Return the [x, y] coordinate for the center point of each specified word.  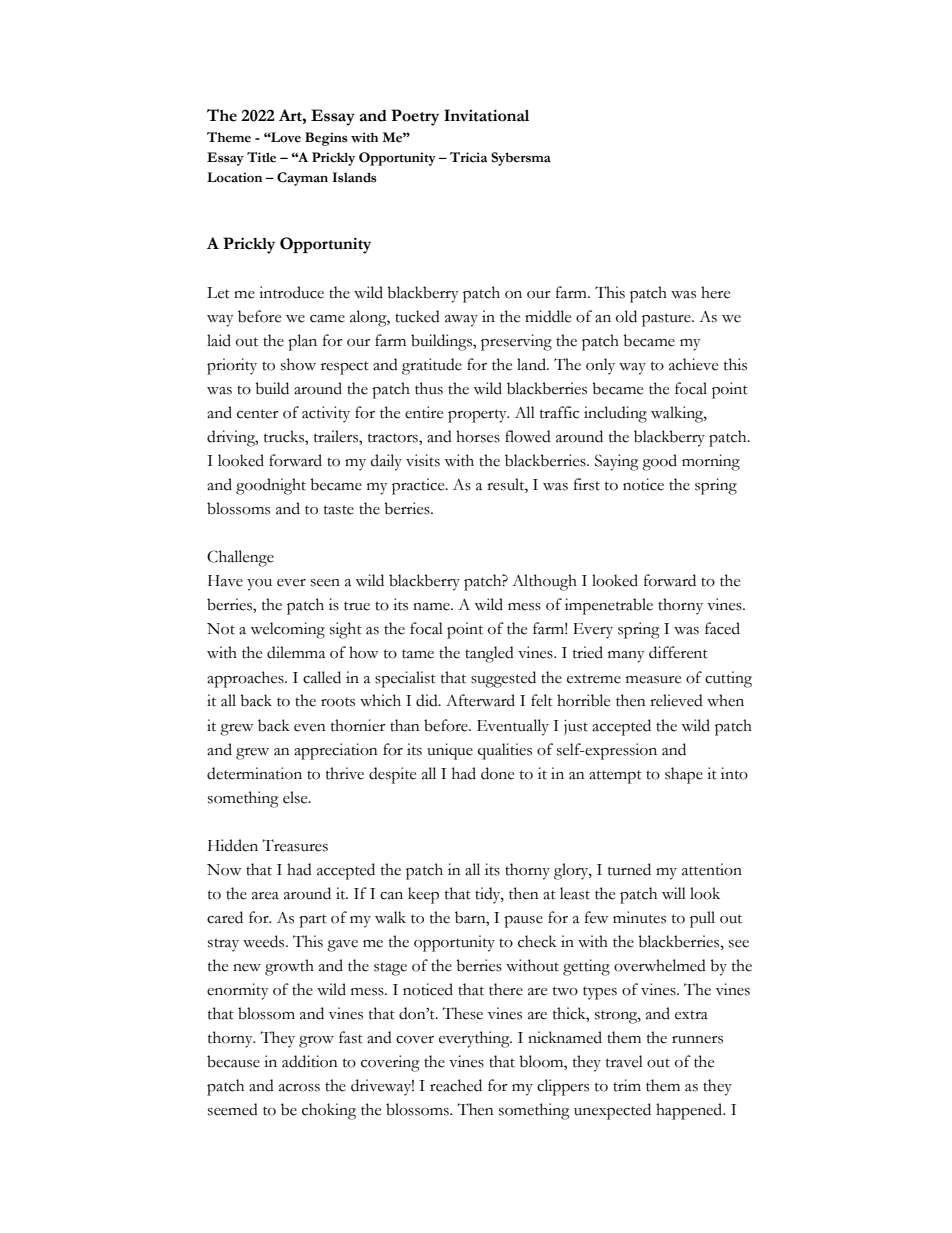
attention [712, 869]
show [298, 364]
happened [690, 1111]
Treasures [295, 845]
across [299, 1088]
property [478, 416]
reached [456, 1085]
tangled [489, 654]
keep [423, 895]
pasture [667, 320]
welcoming [287, 630]
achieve [693, 364]
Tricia [468, 157]
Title [261, 157]
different [678, 652]
